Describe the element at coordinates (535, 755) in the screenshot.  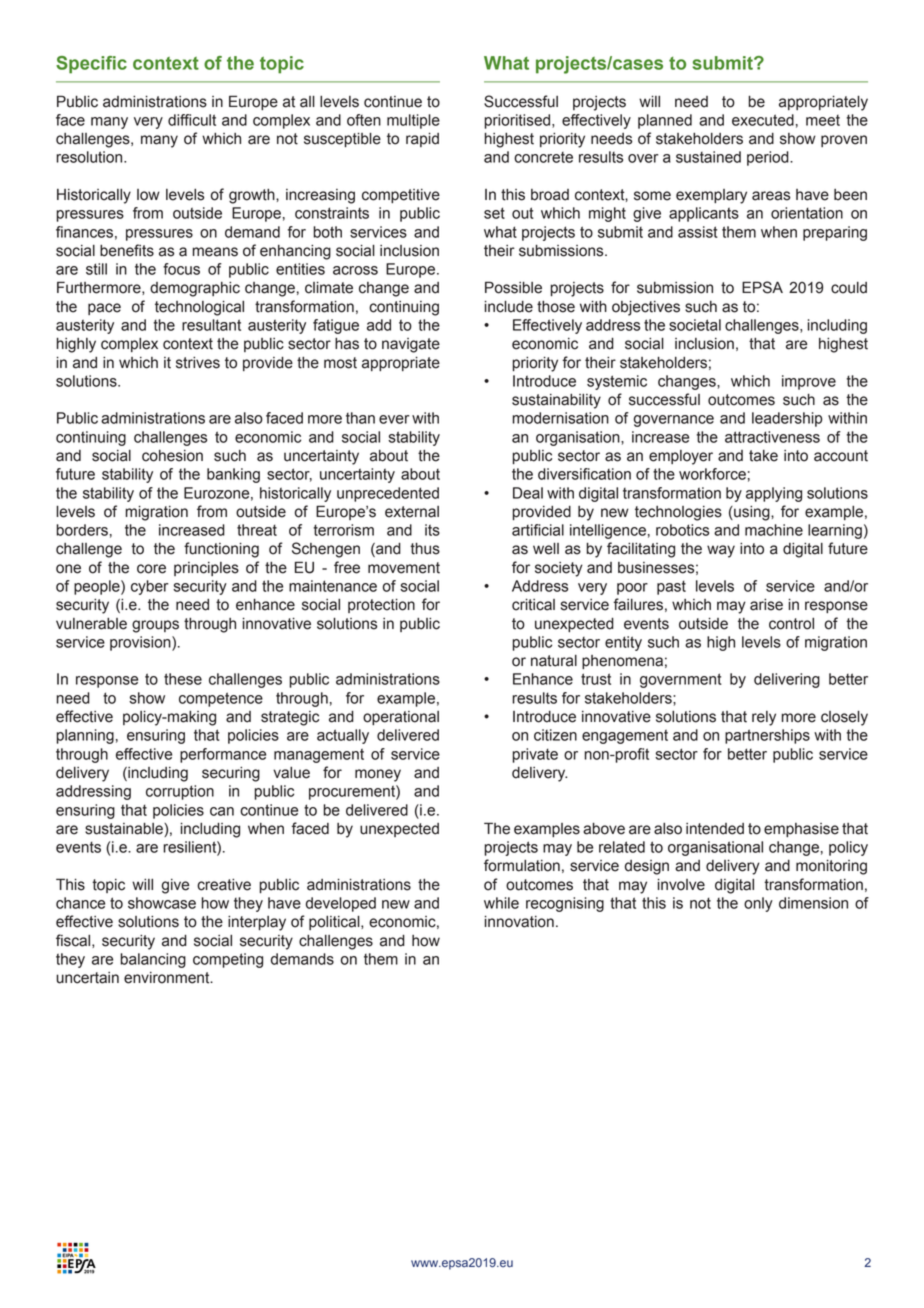
I see `private` at that location.
